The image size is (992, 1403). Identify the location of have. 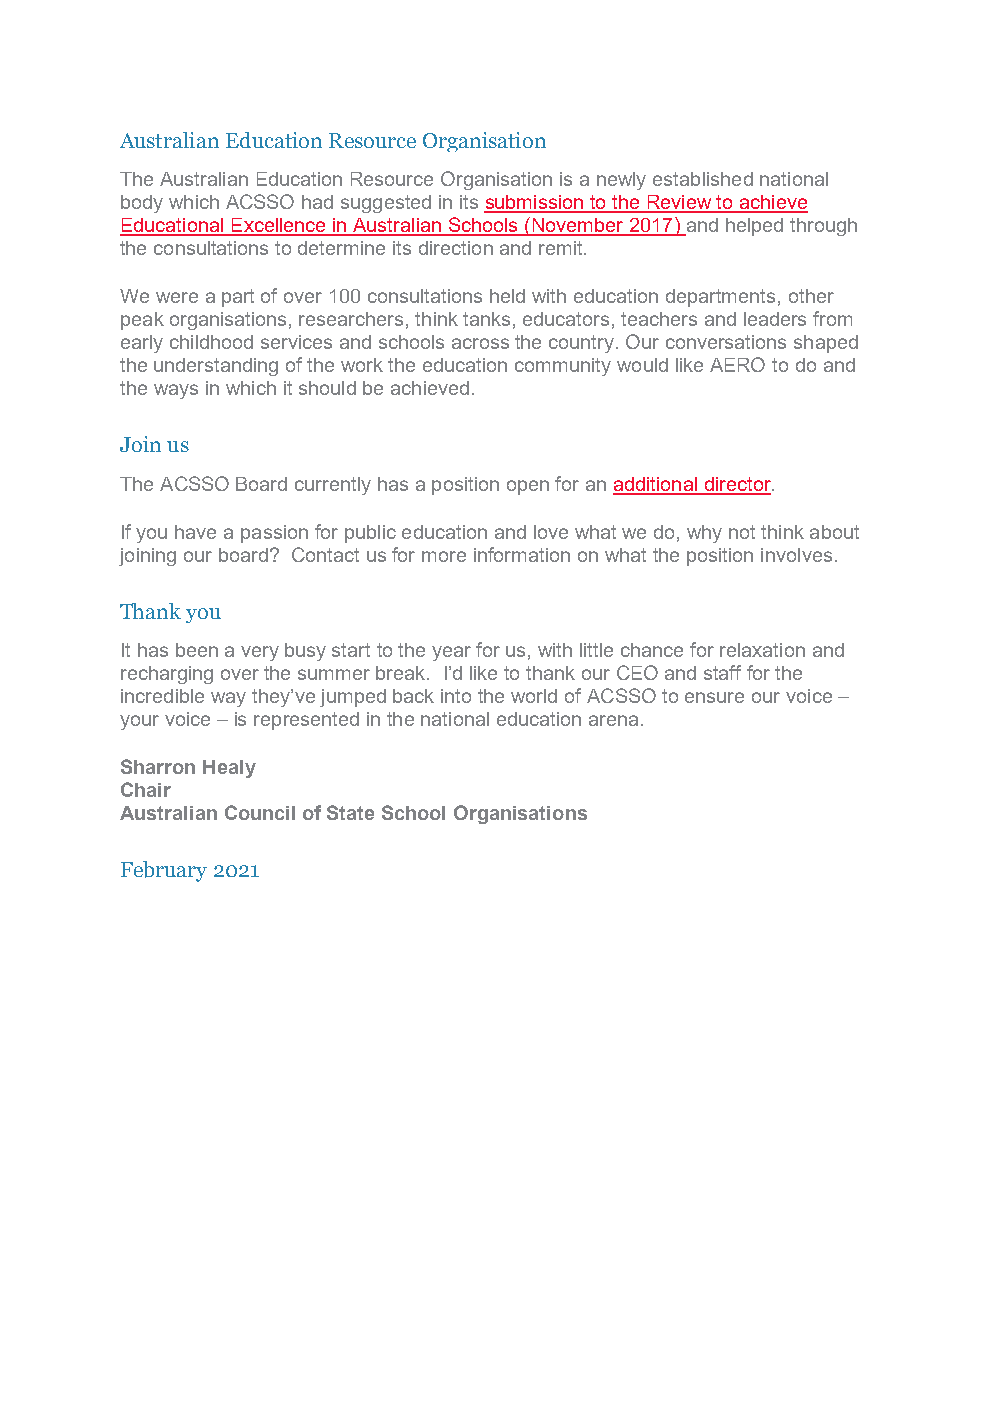
(195, 532).
